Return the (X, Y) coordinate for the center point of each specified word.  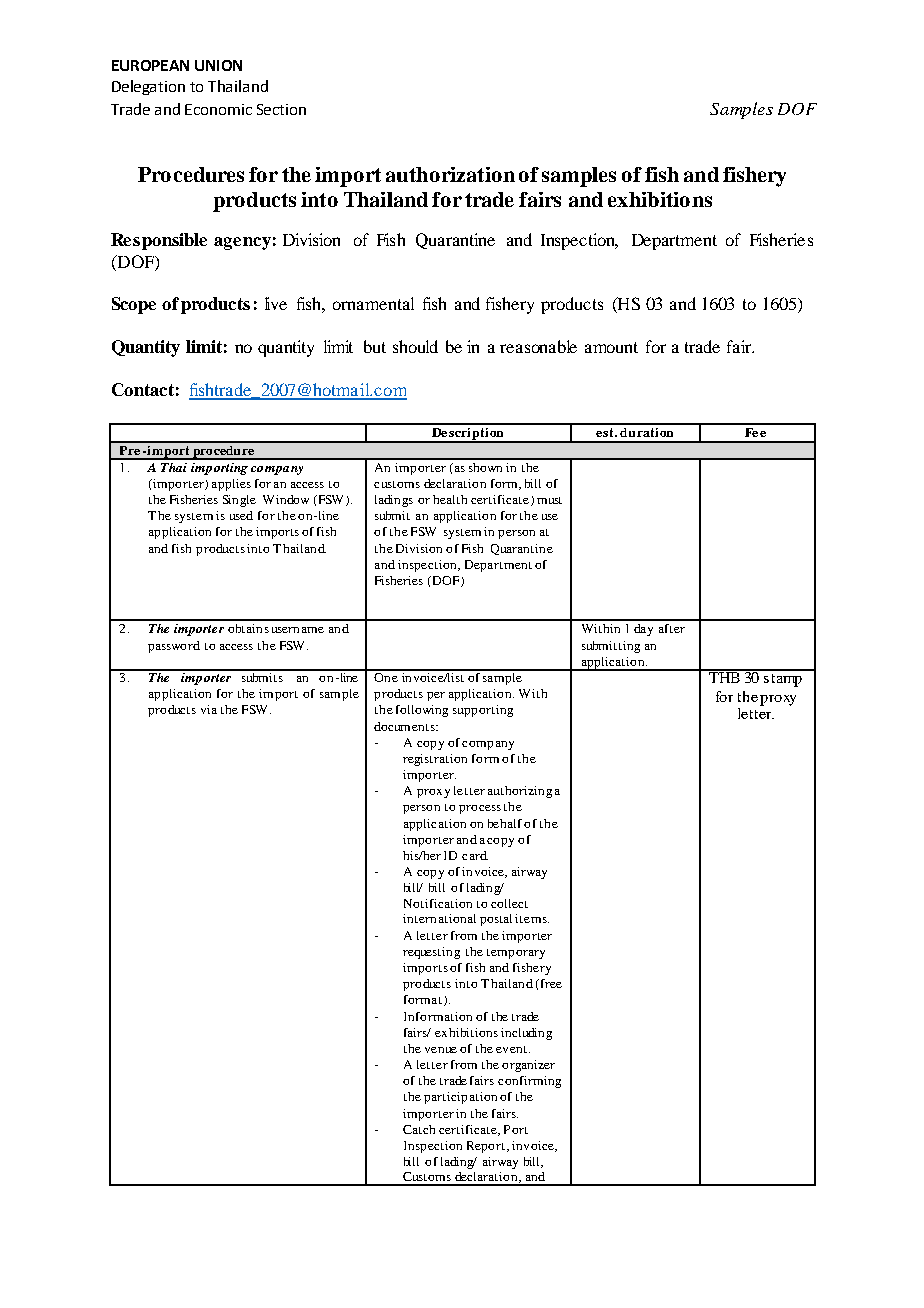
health (450, 499)
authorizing (520, 792)
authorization (450, 174)
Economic (218, 109)
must (549, 500)
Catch (419, 1129)
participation (460, 1098)
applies (231, 485)
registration (435, 760)
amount (611, 347)
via (209, 709)
